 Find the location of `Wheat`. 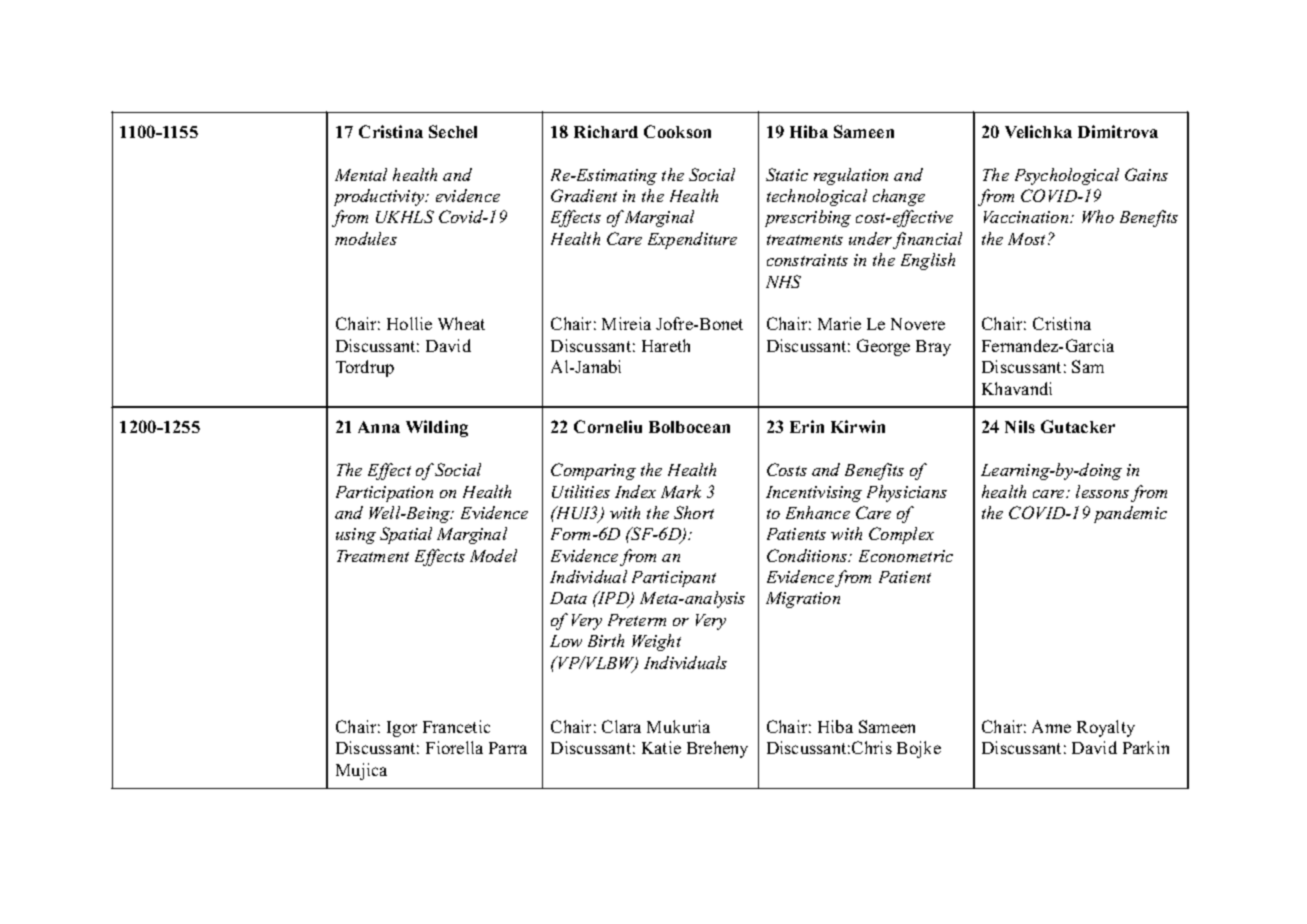

Wheat is located at coordinates (461, 323).
